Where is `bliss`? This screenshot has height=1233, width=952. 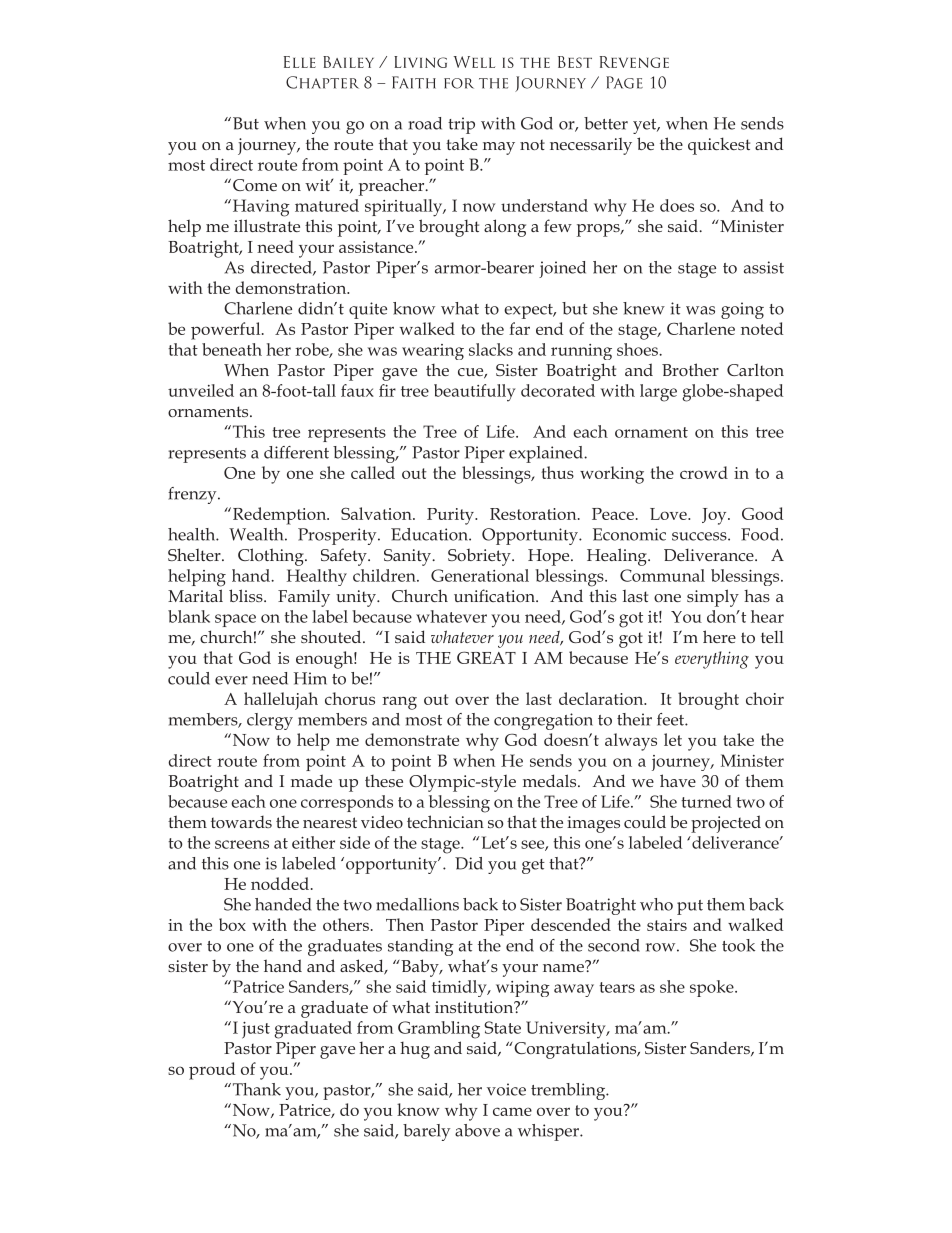 bliss is located at coordinates (247, 595).
